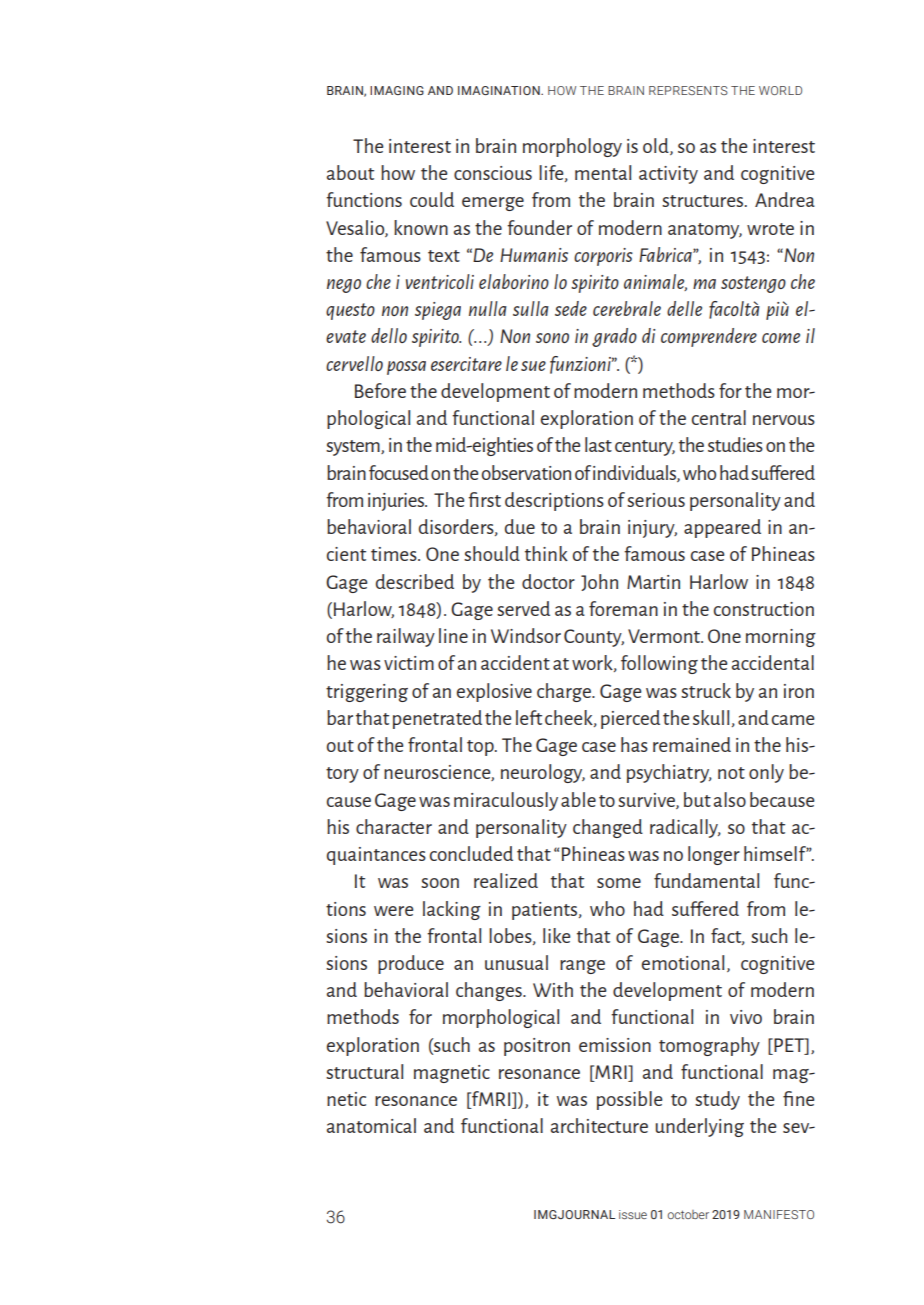  I want to click on penetrated, so click(437, 719).
